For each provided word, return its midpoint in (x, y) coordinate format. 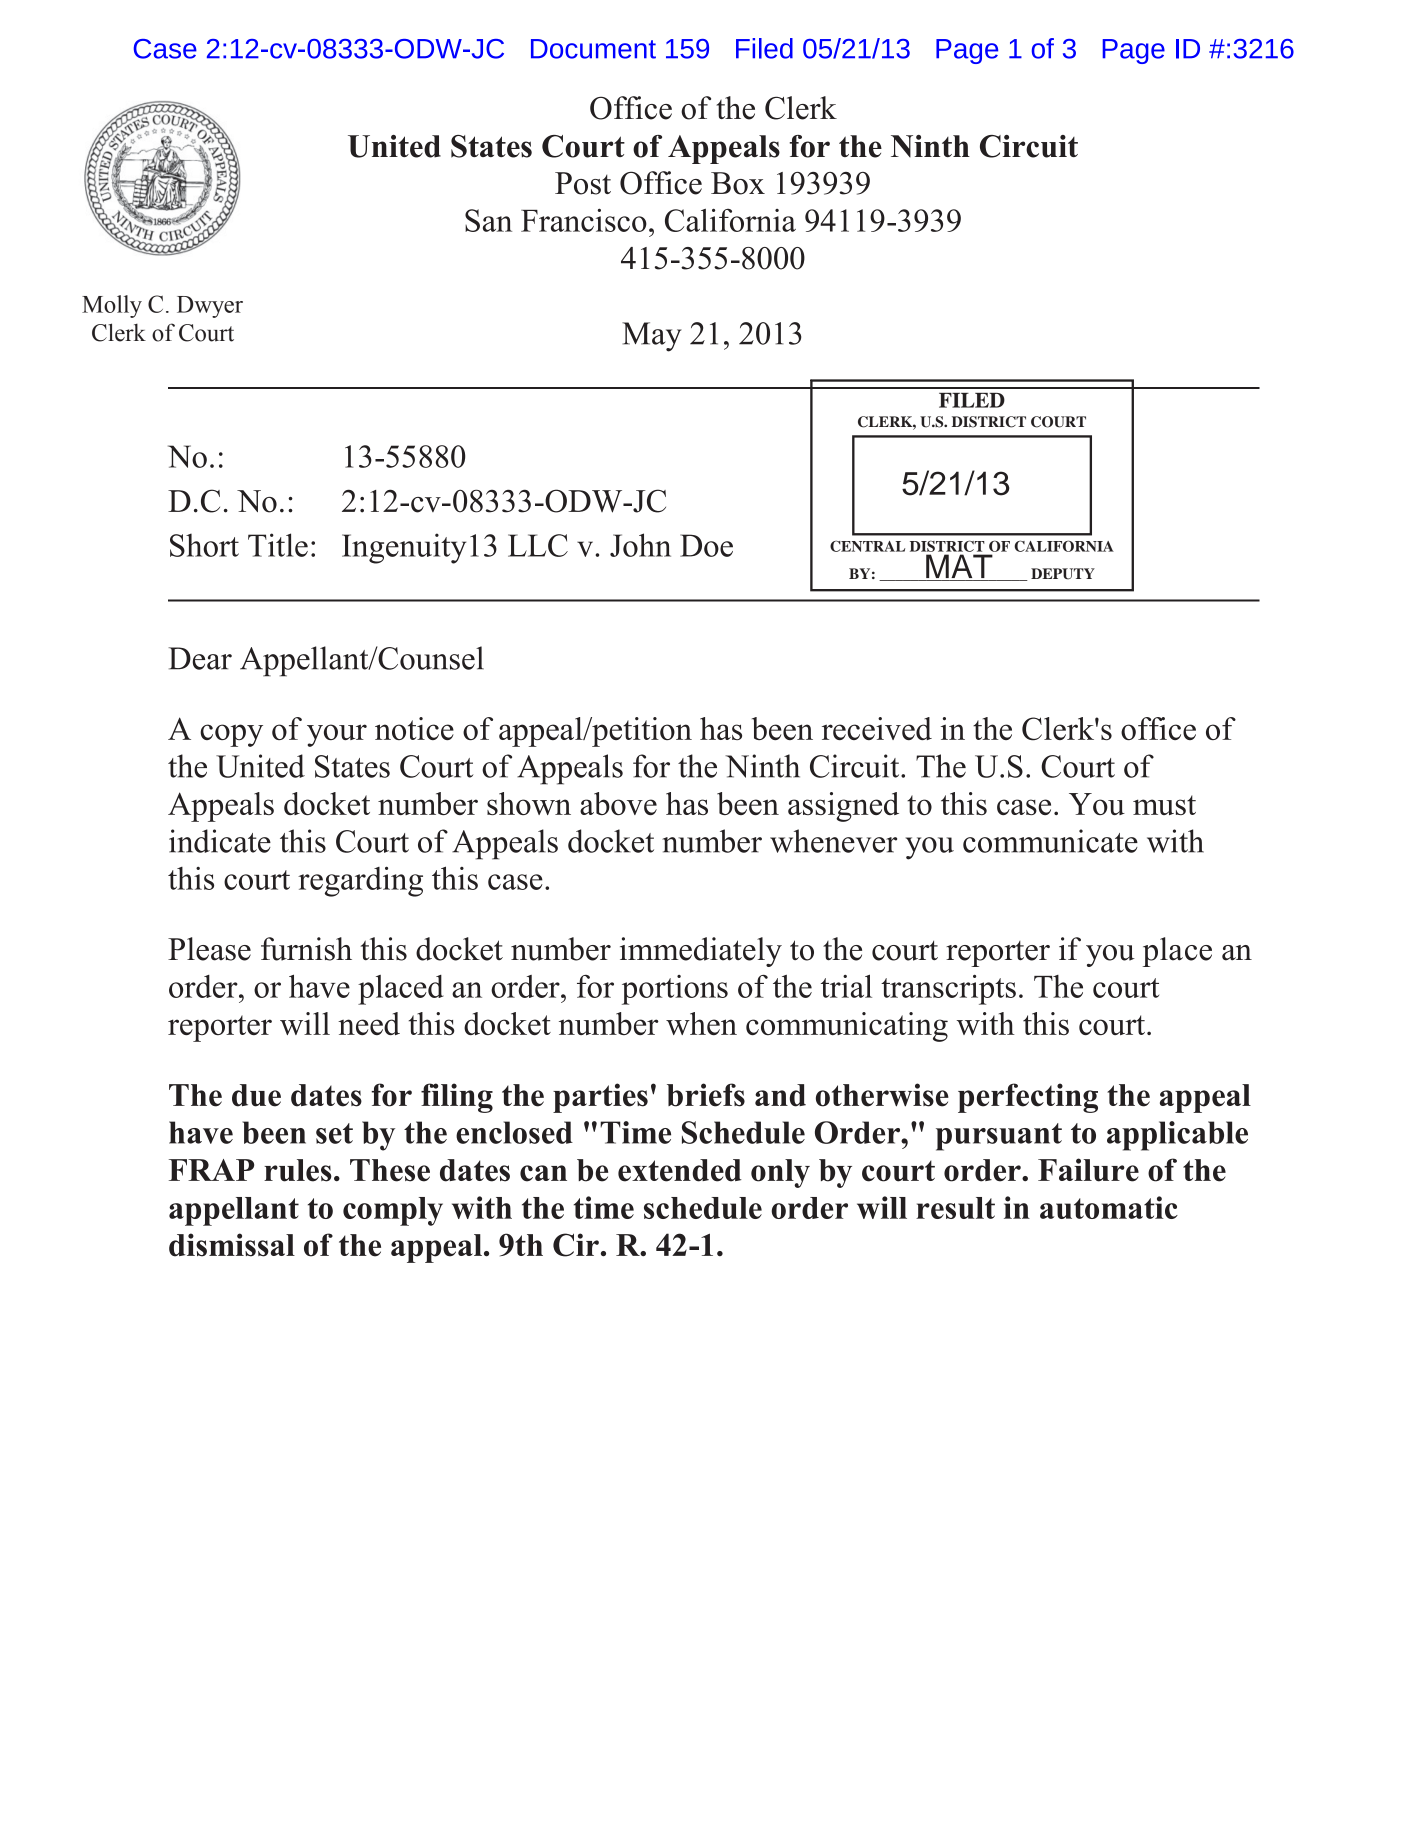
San (488, 220)
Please (209, 949)
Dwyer (210, 307)
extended (680, 1170)
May (652, 337)
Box (738, 183)
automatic (1109, 1207)
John (640, 545)
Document (593, 49)
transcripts (948, 990)
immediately (701, 952)
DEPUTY (1063, 574)
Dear (200, 658)
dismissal (232, 1245)
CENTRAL (867, 546)
